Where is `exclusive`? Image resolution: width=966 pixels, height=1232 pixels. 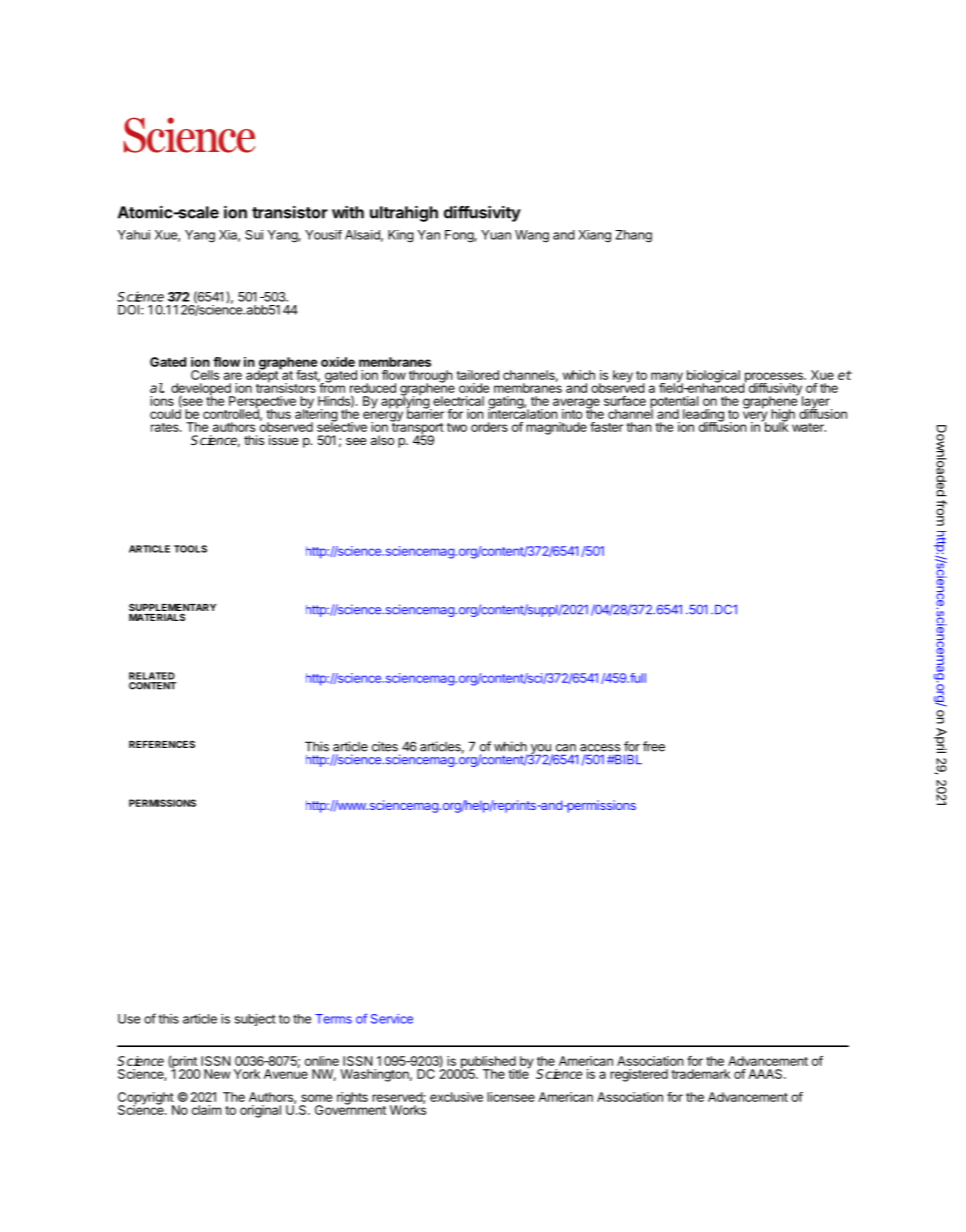
exclusive is located at coordinates (456, 1097).
